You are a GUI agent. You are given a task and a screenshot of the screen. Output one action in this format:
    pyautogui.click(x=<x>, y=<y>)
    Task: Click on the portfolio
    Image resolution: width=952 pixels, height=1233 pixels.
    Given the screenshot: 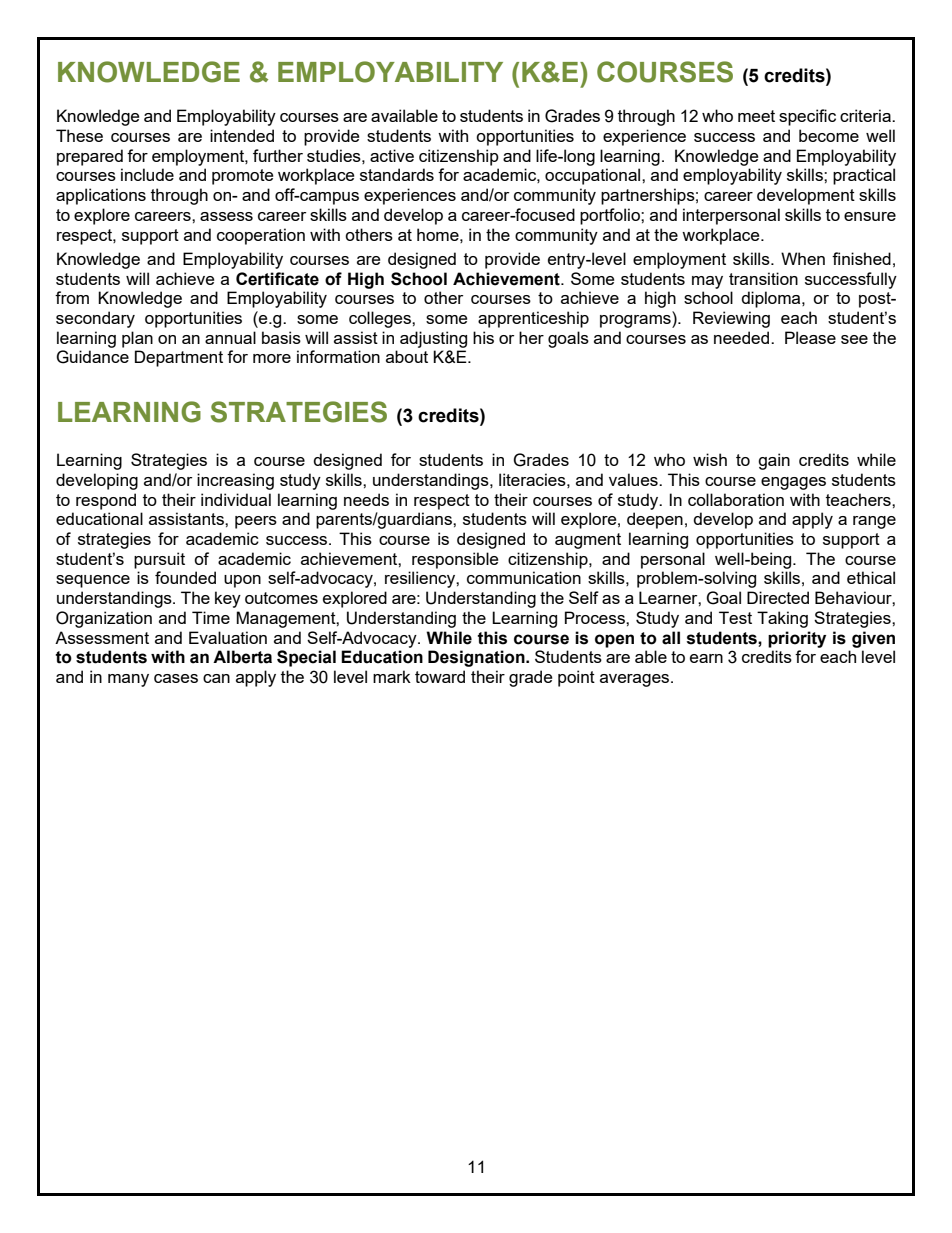 What is the action you would take?
    pyautogui.click(x=611, y=216)
